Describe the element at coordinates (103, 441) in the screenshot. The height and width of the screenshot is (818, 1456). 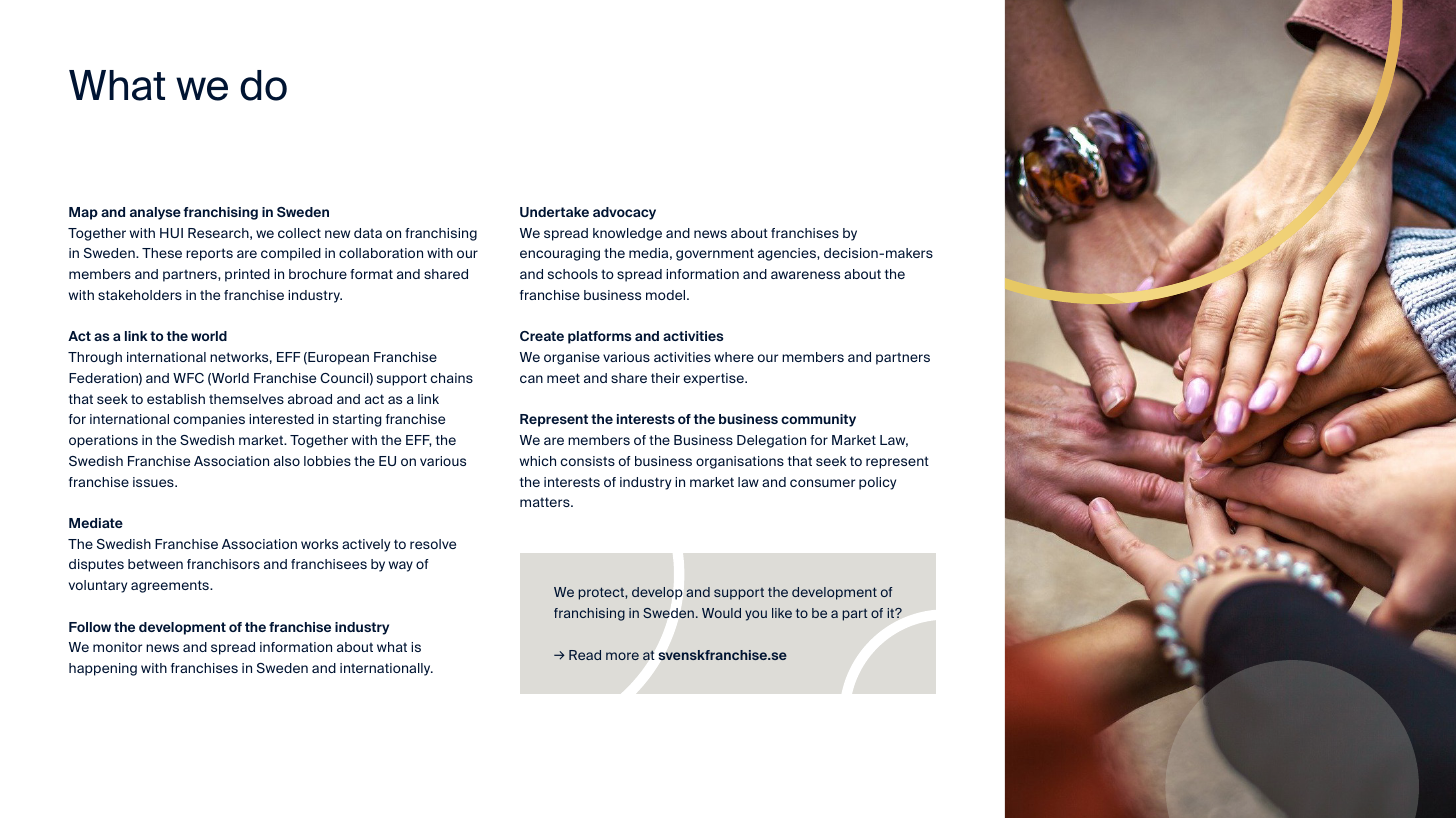
I see `operations` at that location.
